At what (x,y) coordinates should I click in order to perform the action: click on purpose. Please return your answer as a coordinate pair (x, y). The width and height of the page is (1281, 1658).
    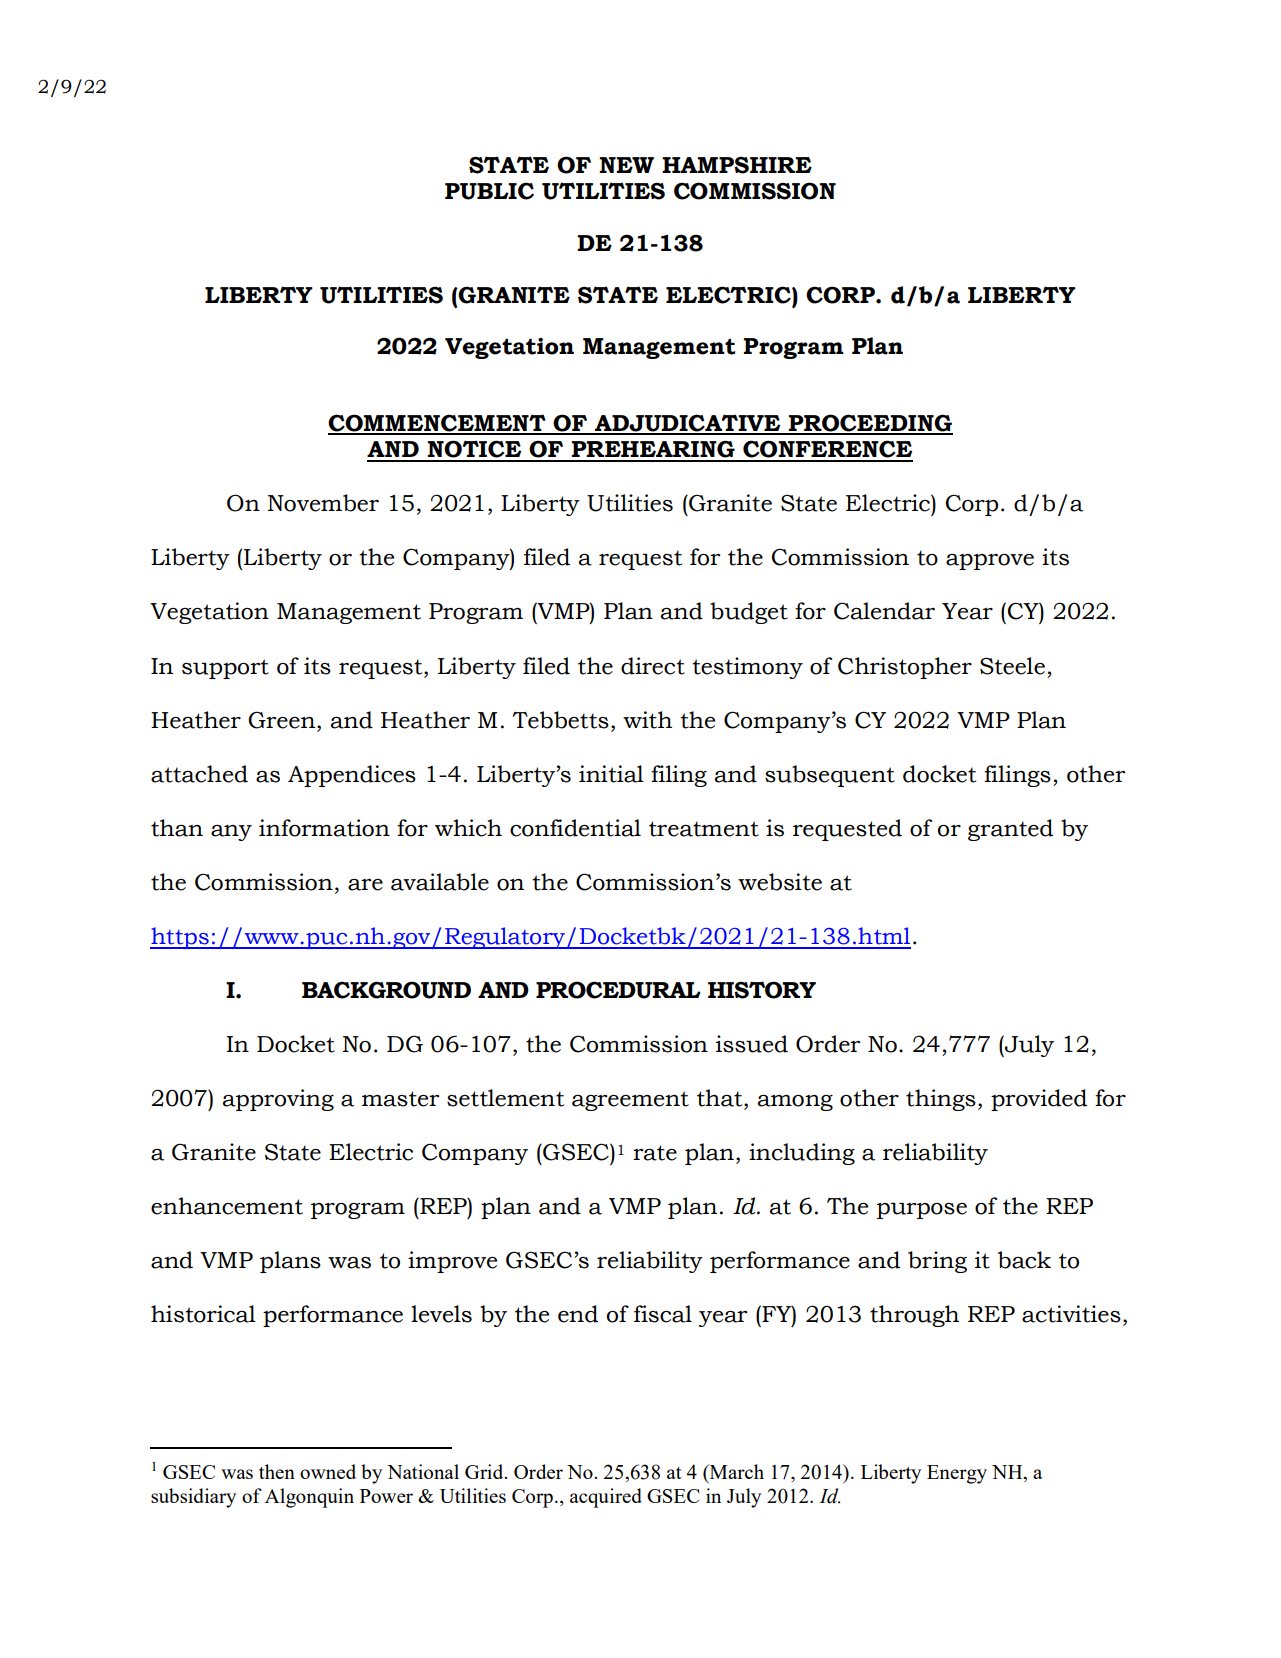
    Looking at the image, I should click on (922, 1210).
